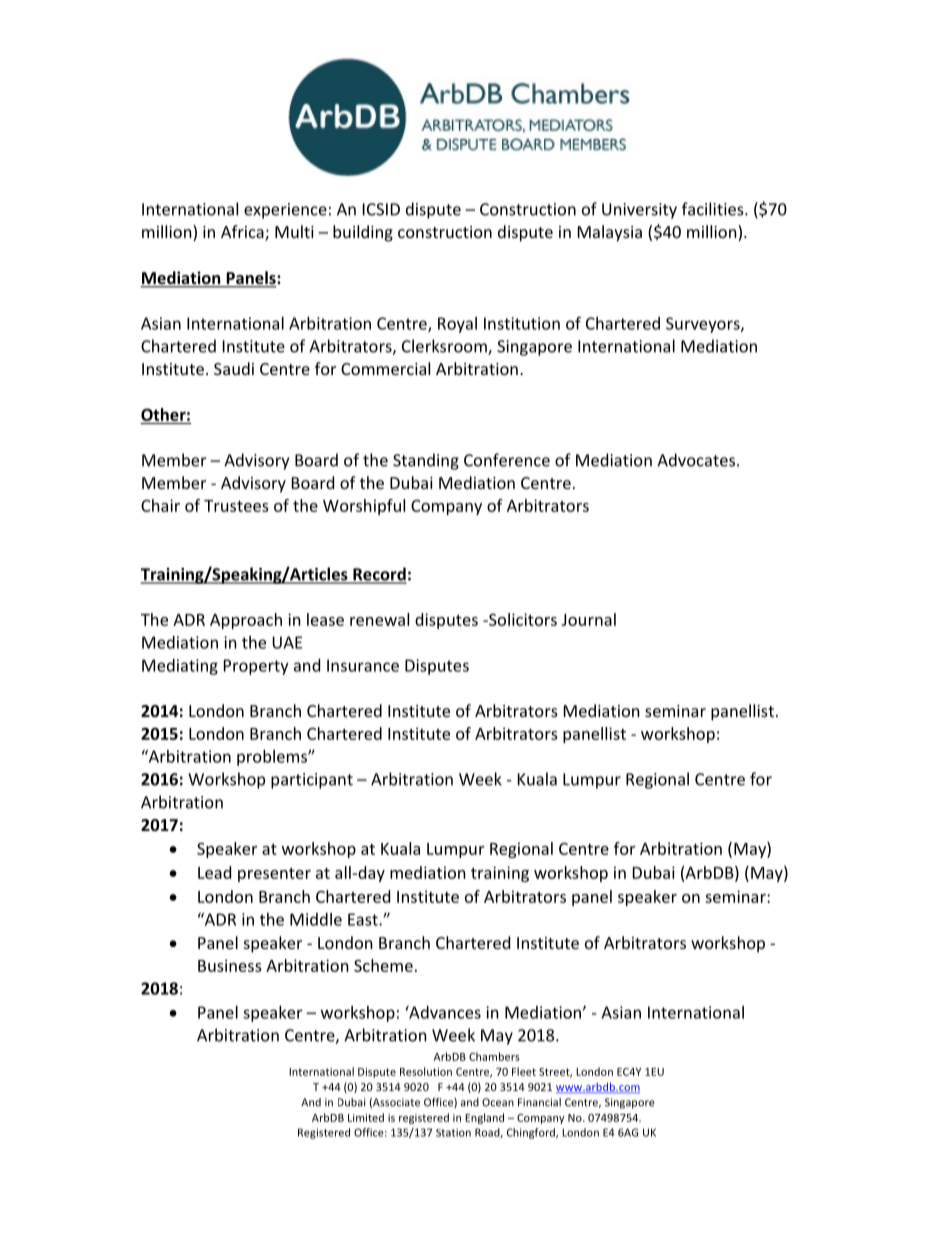  I want to click on Station, so click(453, 1132).
